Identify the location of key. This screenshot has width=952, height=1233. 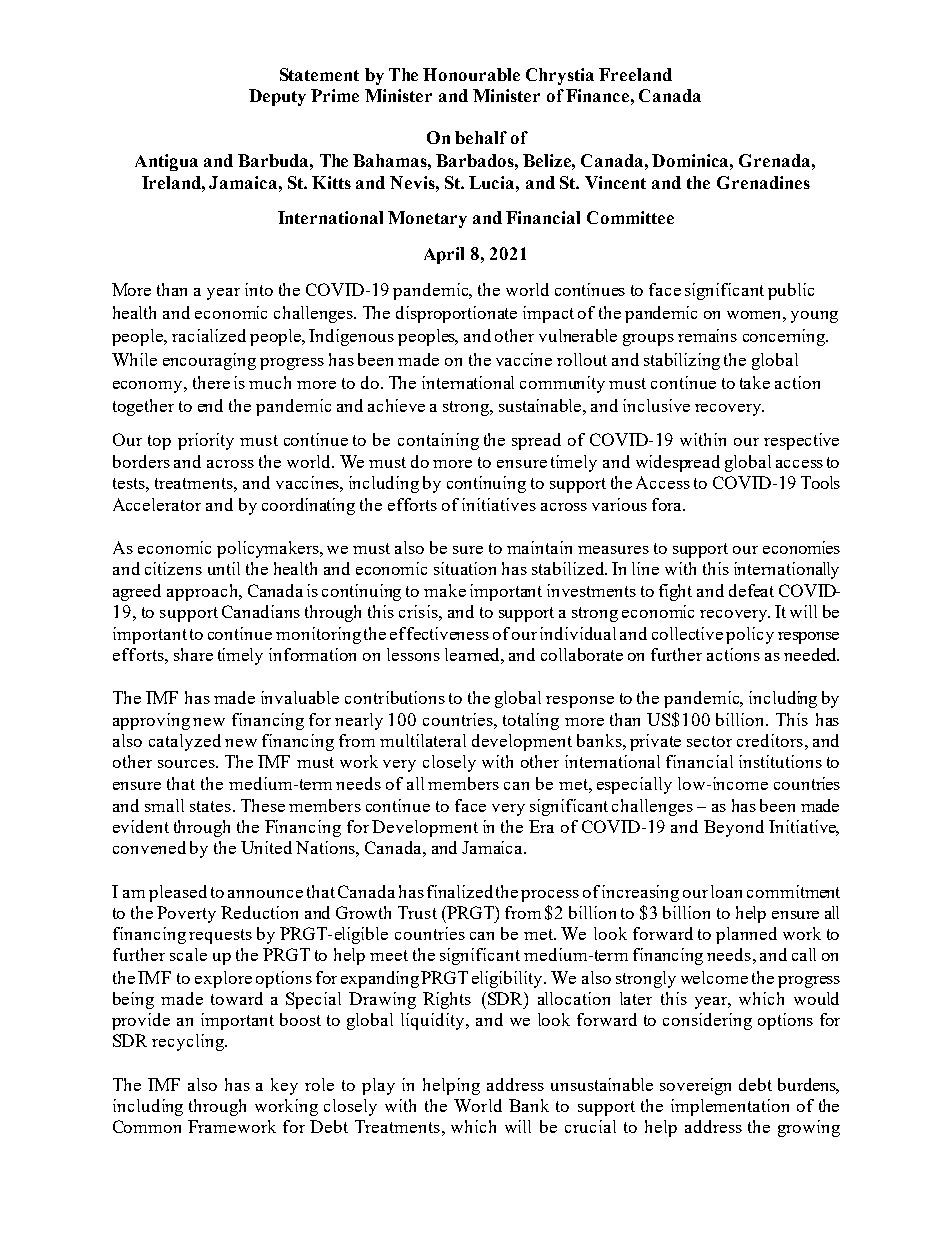
(284, 1086).
